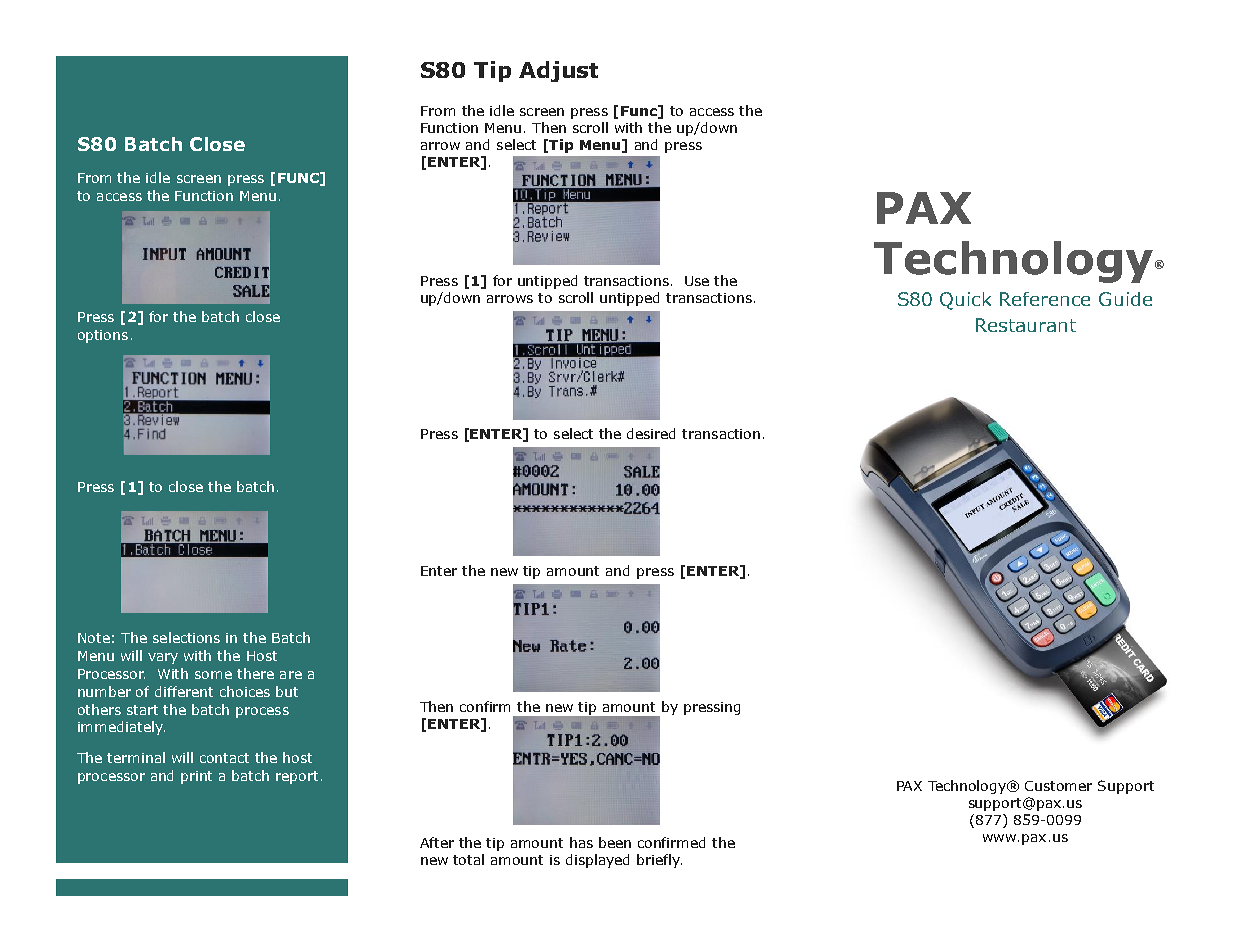 This screenshot has height=952, width=1233. I want to click on Restaurant, so click(1026, 325).
